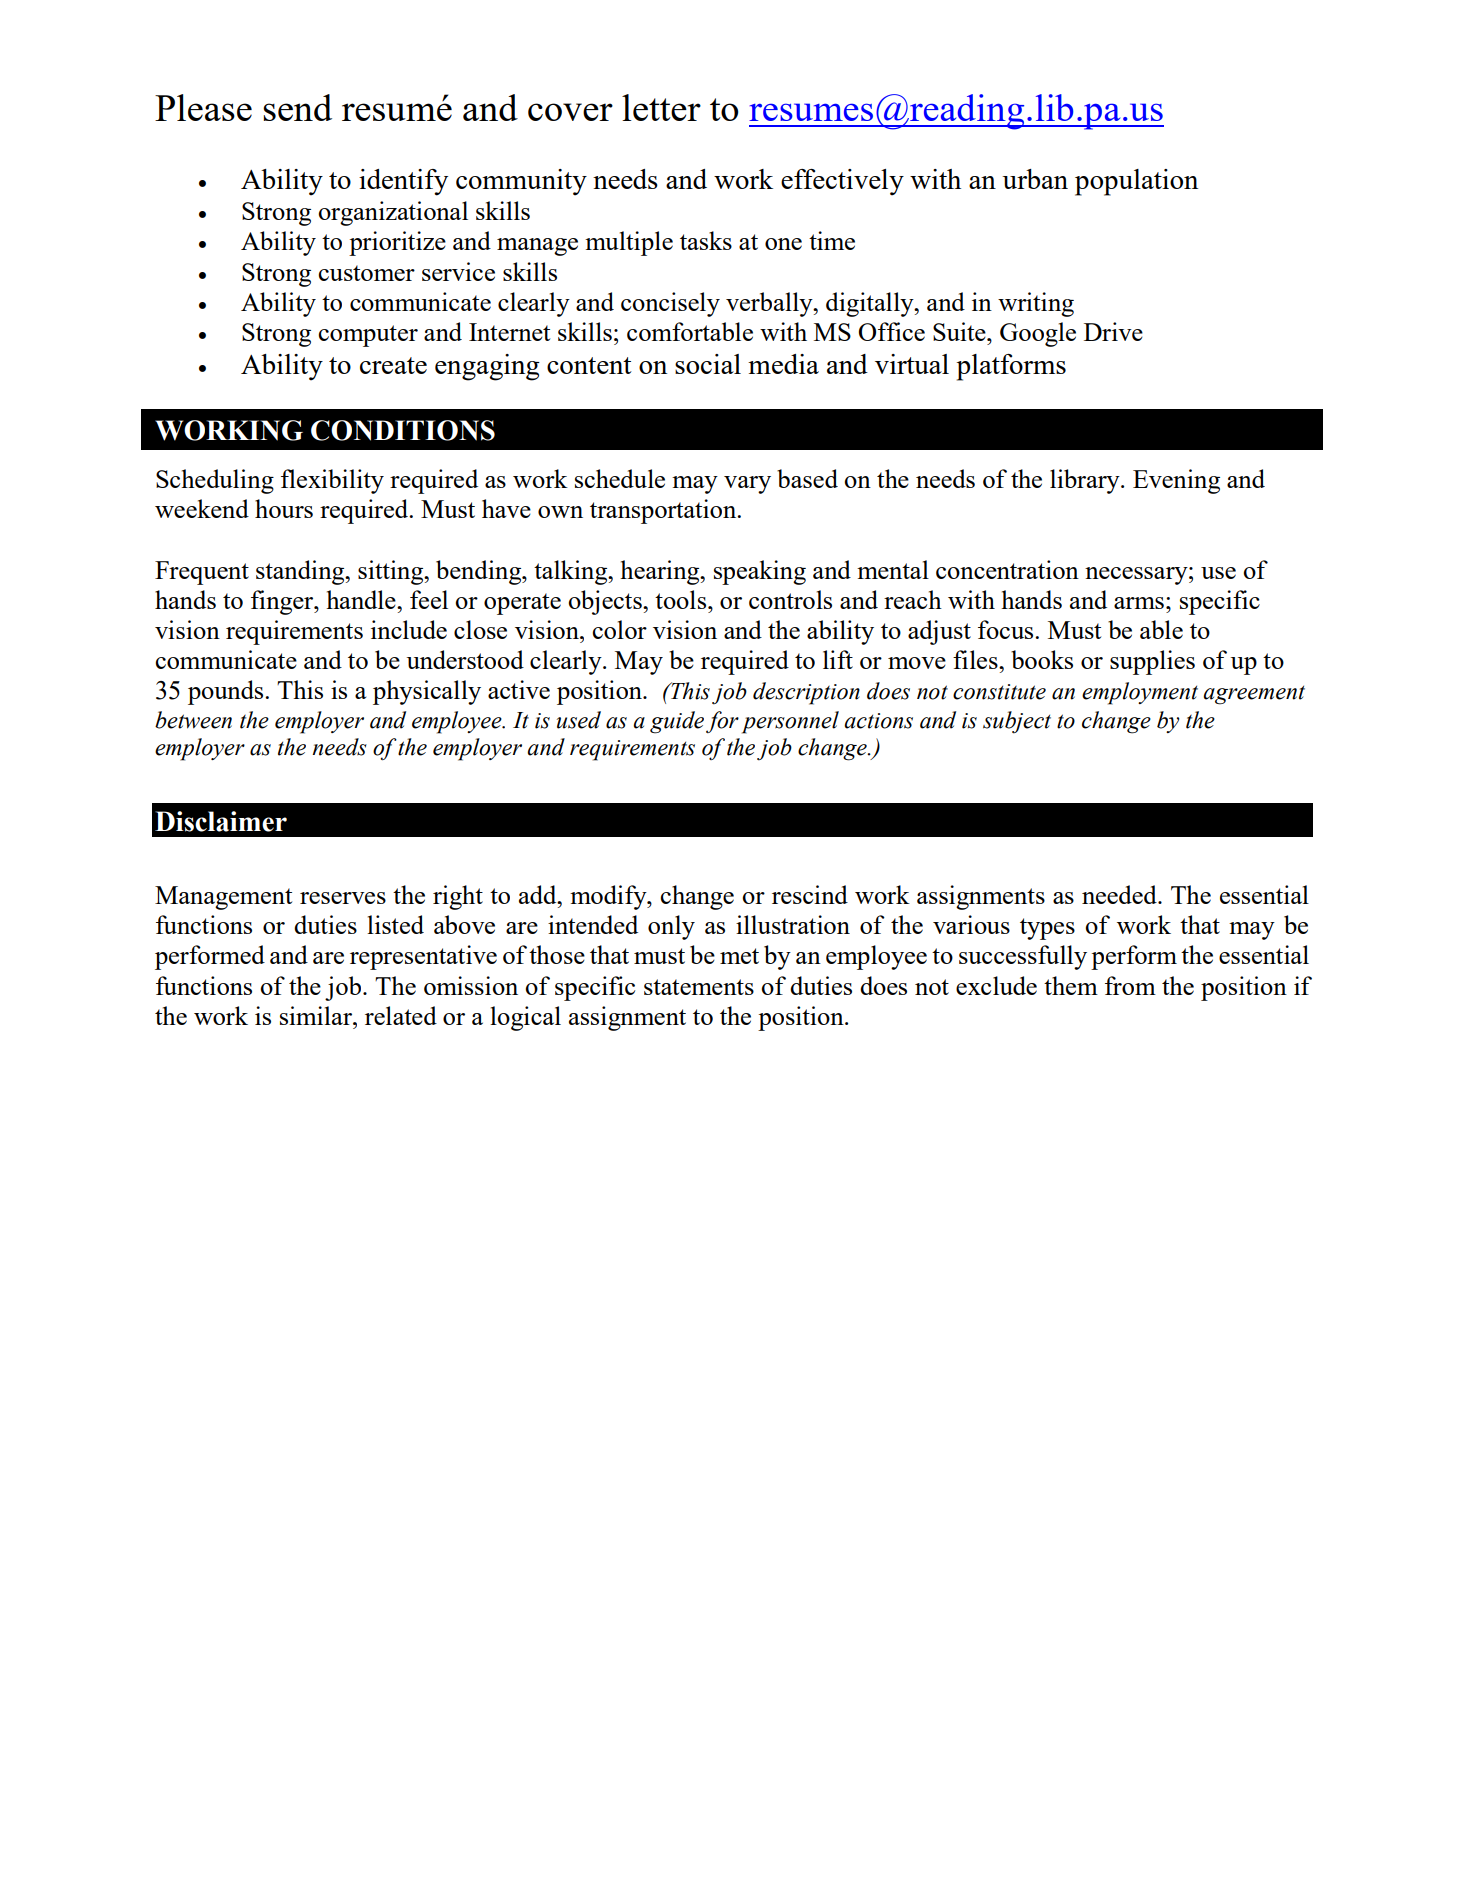  Describe the element at coordinates (1136, 182) in the image. I see `population` at that location.
